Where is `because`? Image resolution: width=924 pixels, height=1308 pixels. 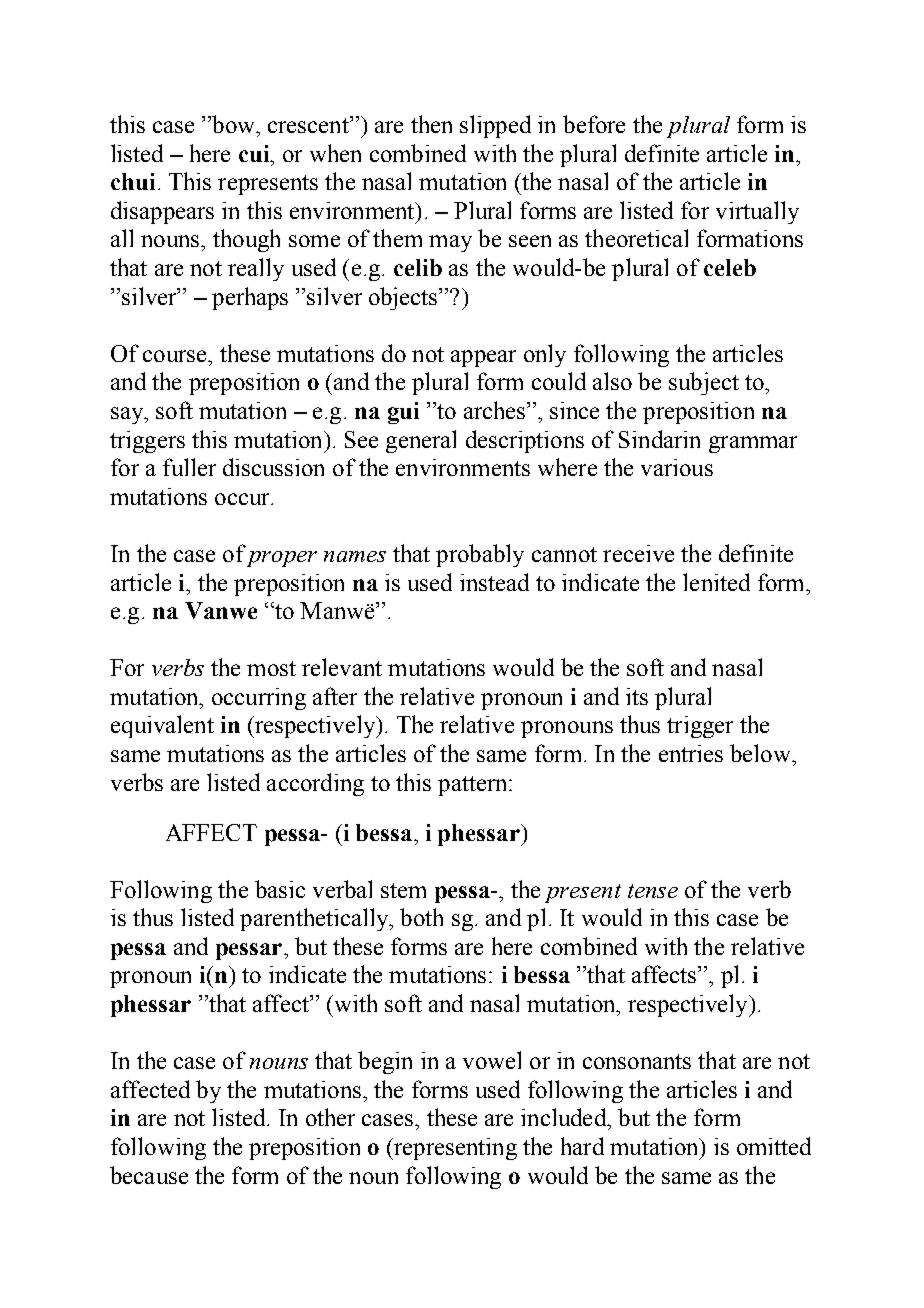
because is located at coordinates (149, 1175).
